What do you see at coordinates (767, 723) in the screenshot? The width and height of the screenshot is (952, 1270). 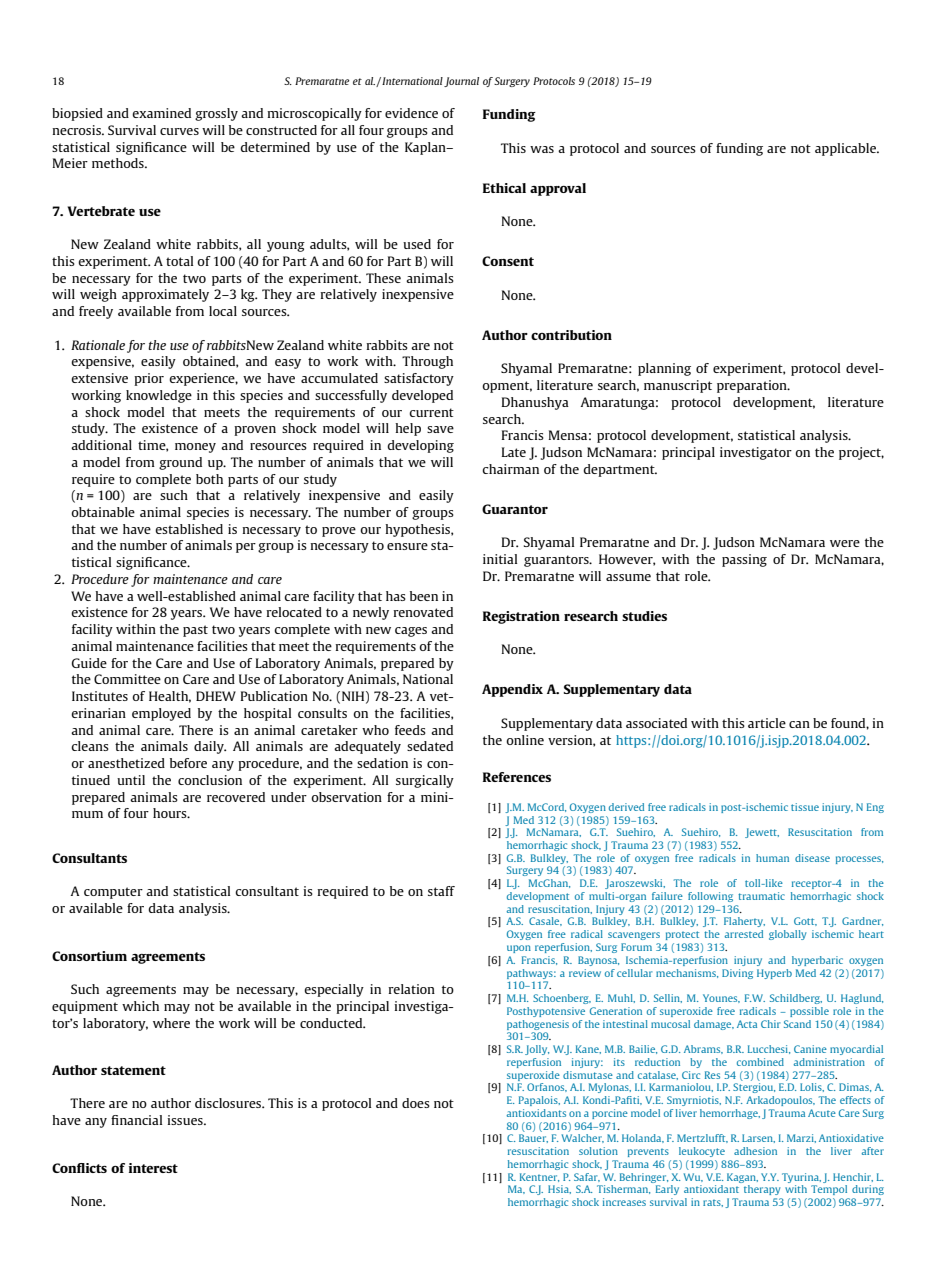 I see `article` at bounding box center [767, 723].
